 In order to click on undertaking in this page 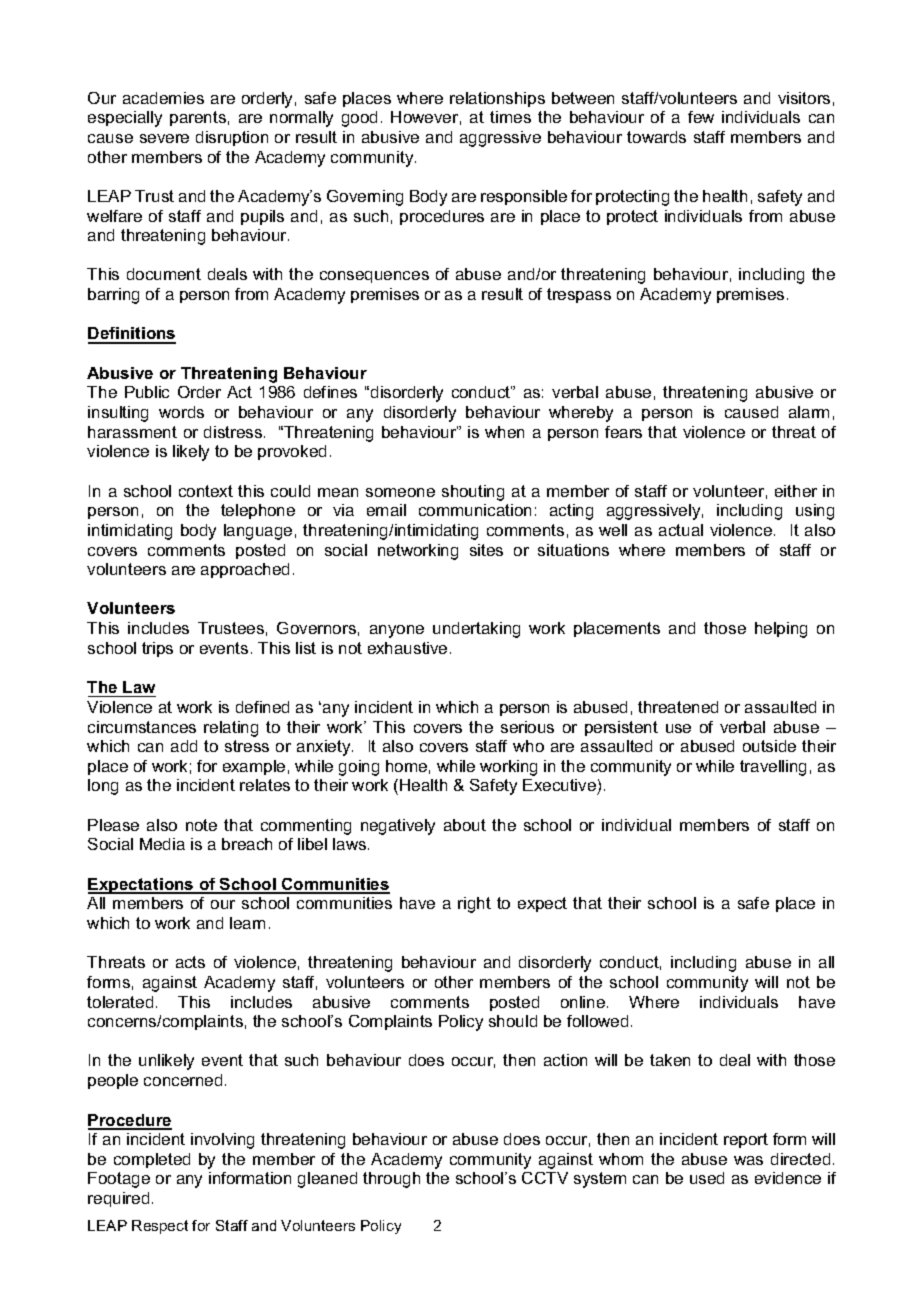, I will do `click(476, 630)`.
